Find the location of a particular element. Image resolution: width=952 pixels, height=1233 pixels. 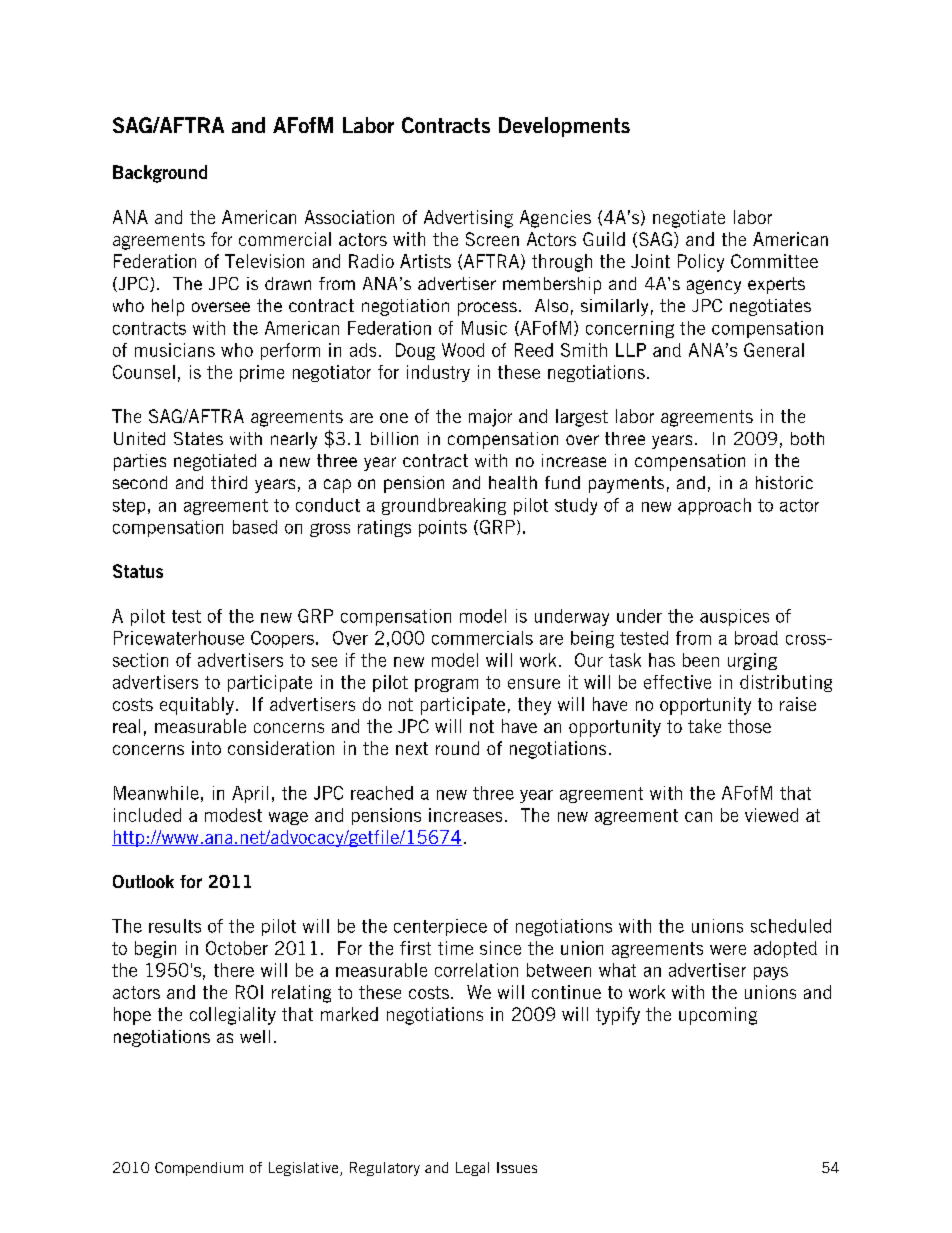

Policy is located at coordinates (701, 263).
